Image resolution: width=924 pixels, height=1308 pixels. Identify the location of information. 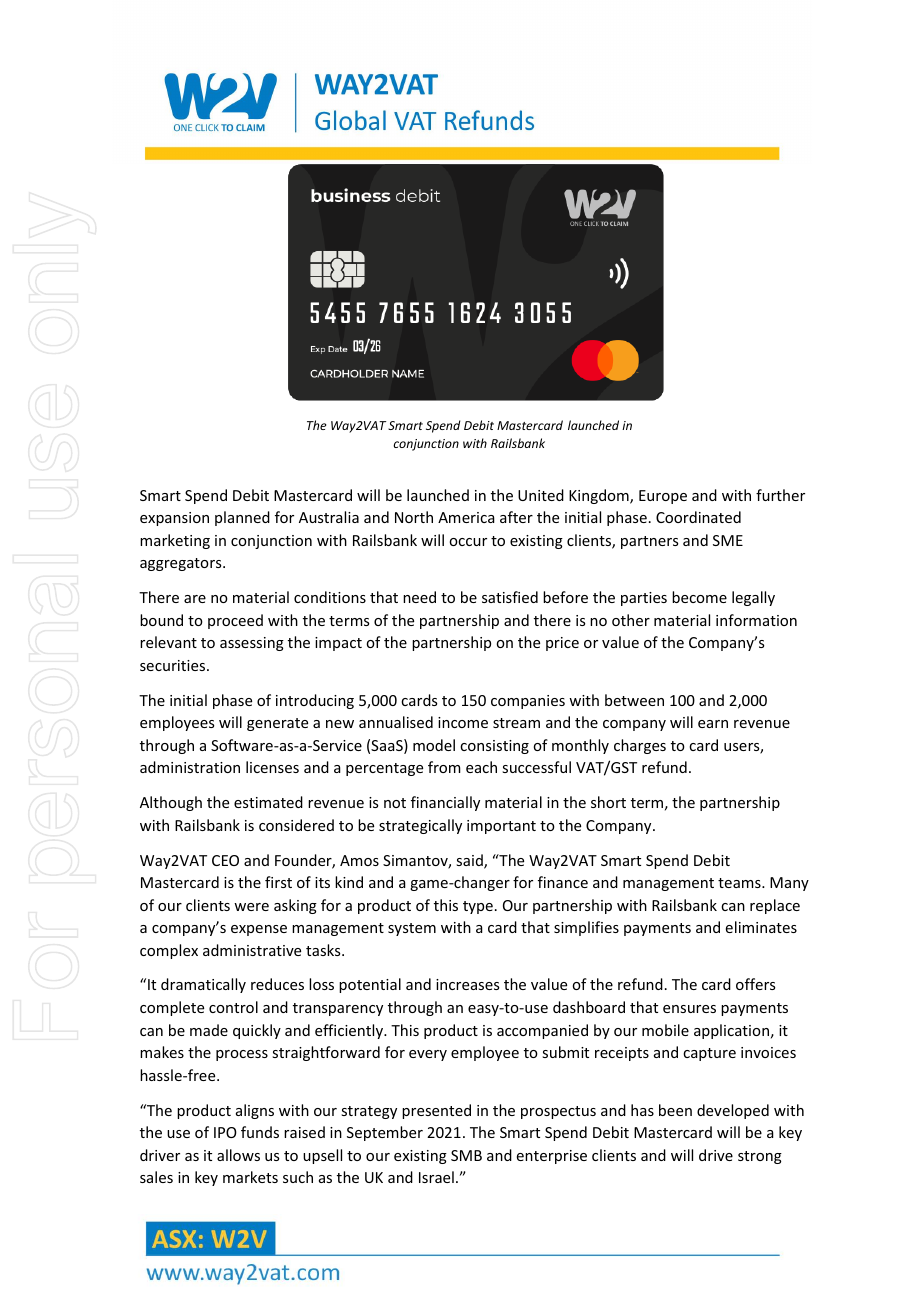
(756, 620).
